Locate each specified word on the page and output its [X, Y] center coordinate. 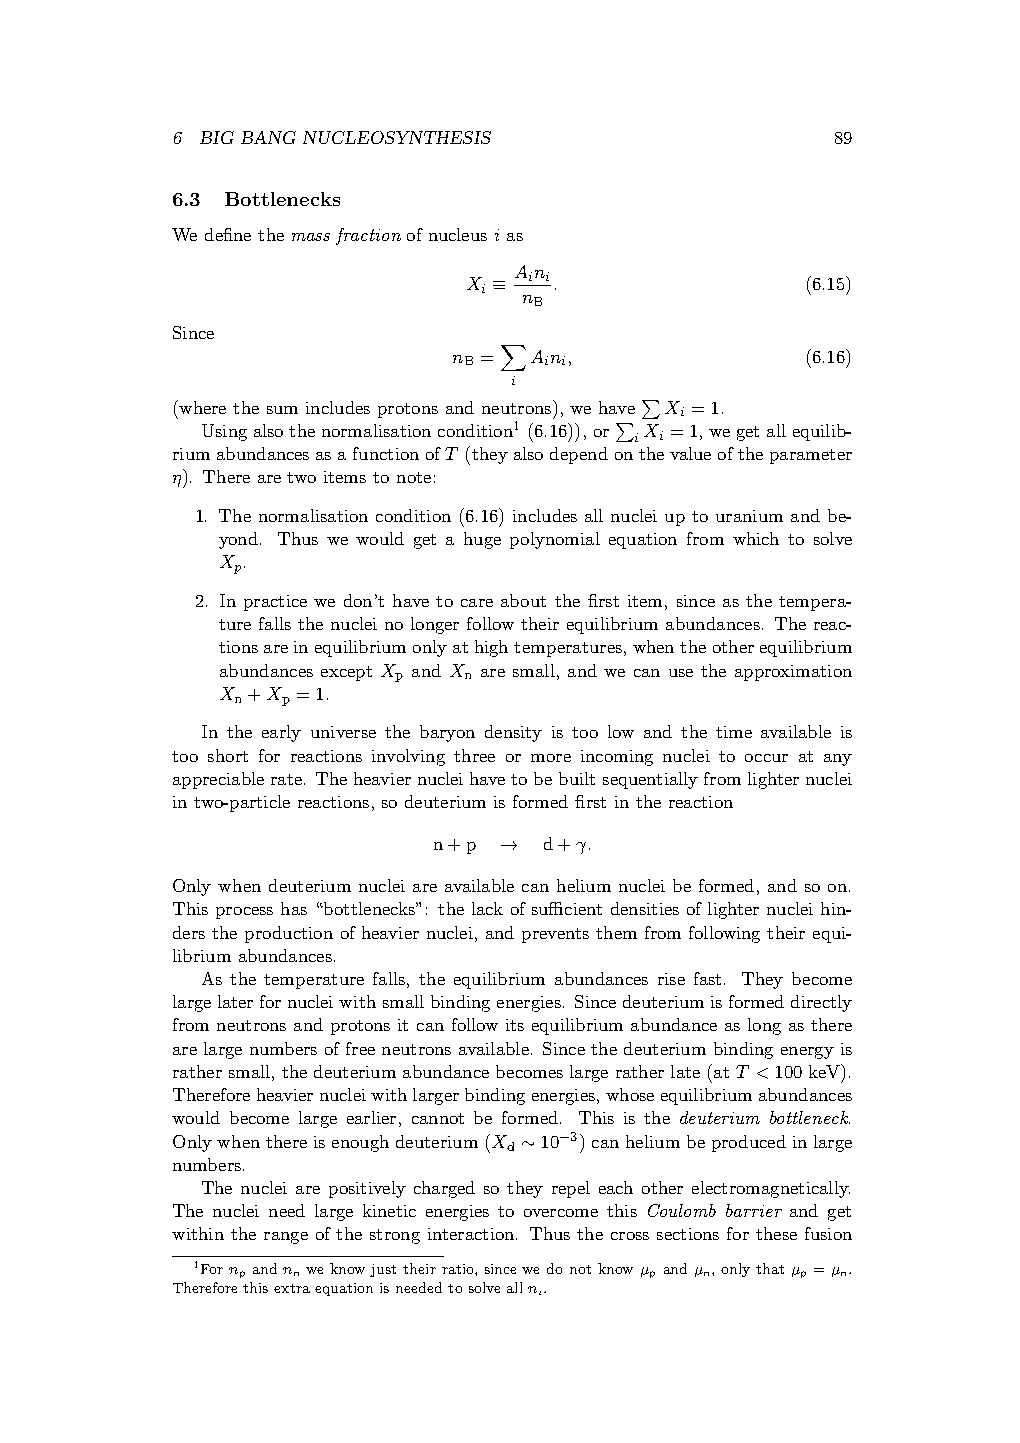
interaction [472, 1234]
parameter [811, 456]
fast [707, 978]
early [281, 733]
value [690, 453]
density [513, 733]
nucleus [458, 234]
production [289, 934]
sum [282, 410]
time [734, 732]
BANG [268, 137]
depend [579, 455]
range [286, 1238]
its [515, 1025]
